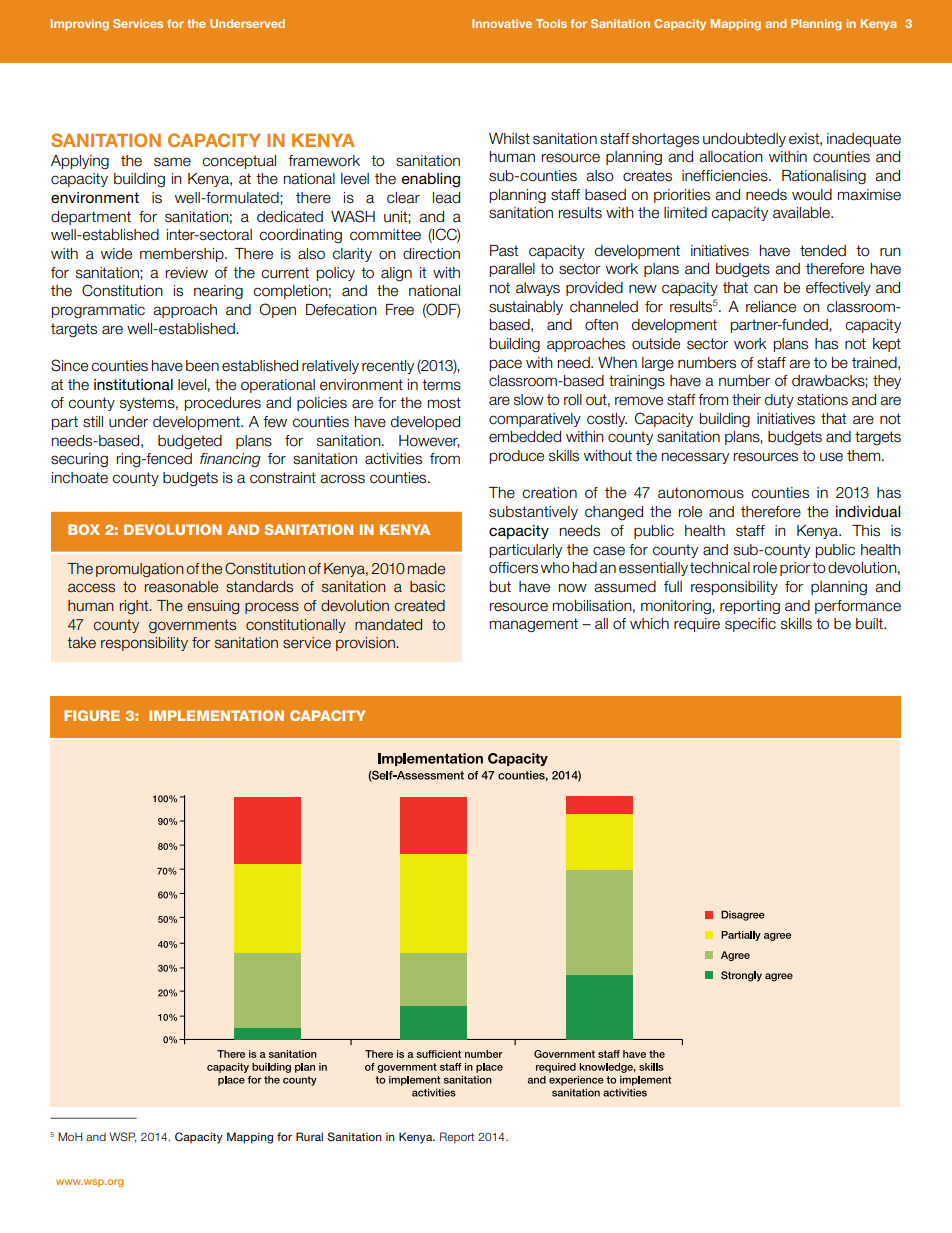 The width and height of the screenshot is (952, 1233). Describe the element at coordinates (502, 23) in the screenshot. I see `Innovative` at that location.
